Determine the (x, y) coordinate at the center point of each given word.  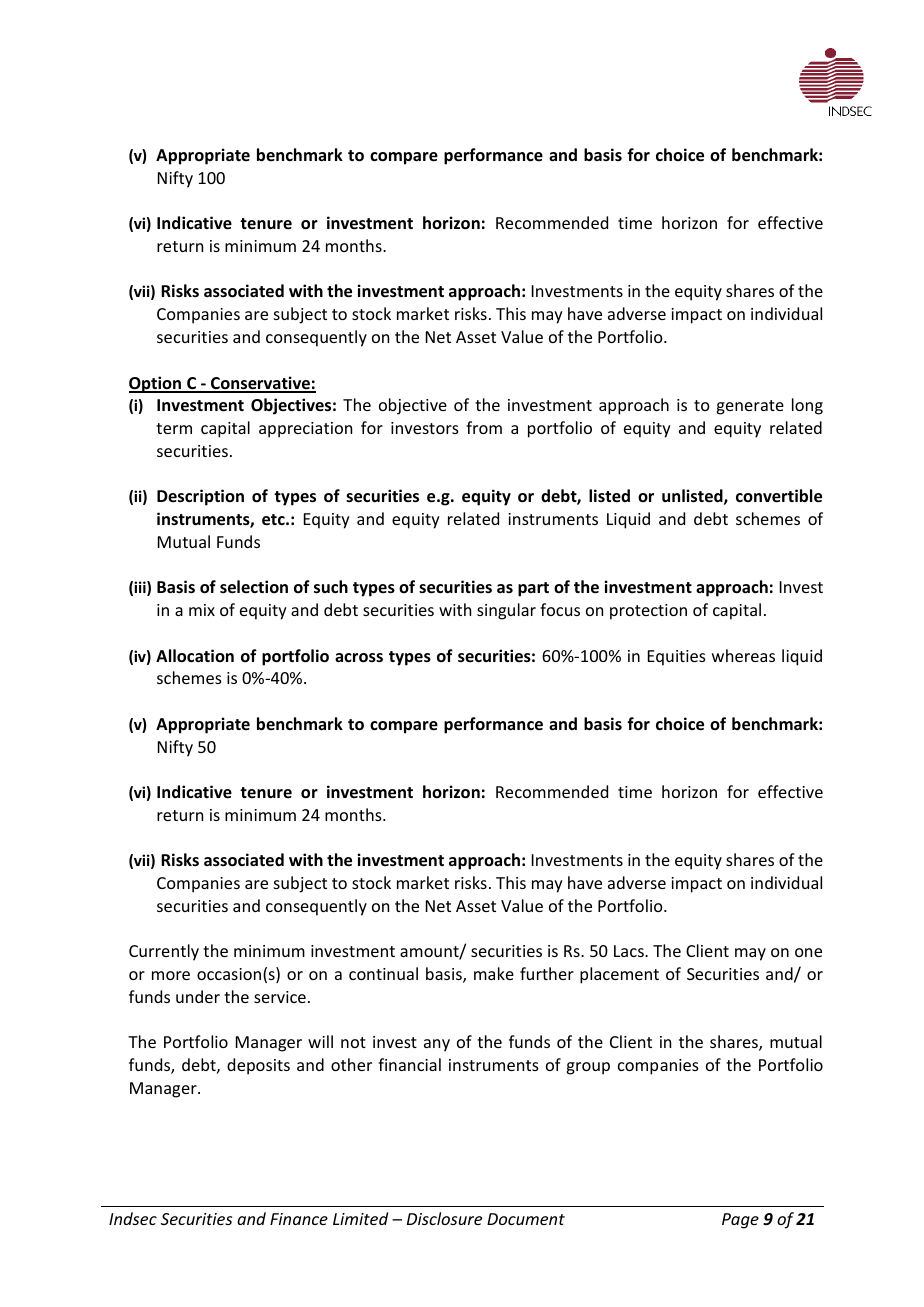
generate (750, 407)
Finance (299, 1219)
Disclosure (444, 1218)
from (484, 427)
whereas (743, 655)
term (174, 428)
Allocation (195, 656)
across (359, 658)
